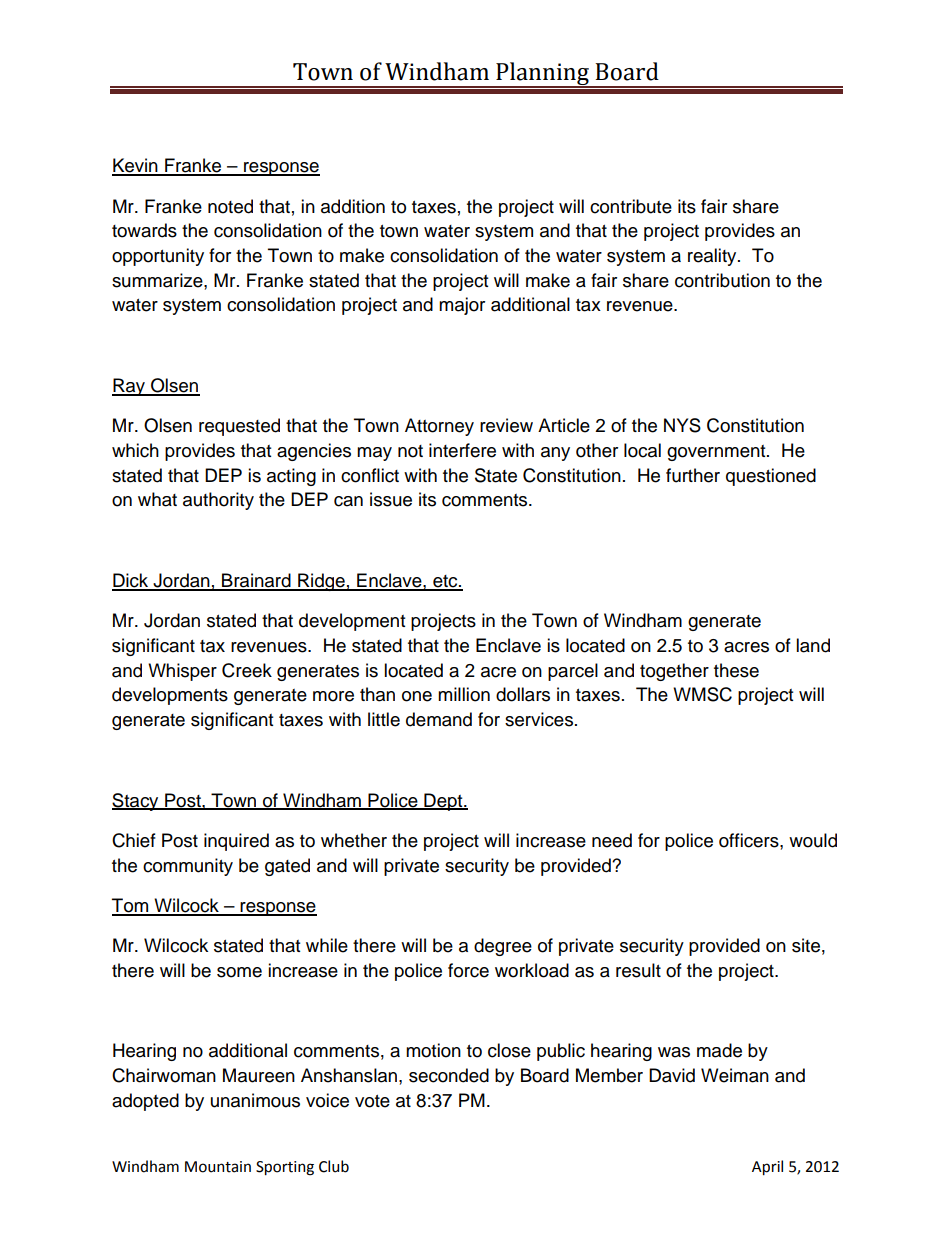 This screenshot has height=1233, width=952. Describe the element at coordinates (239, 427) in the screenshot. I see `requested` at that location.
